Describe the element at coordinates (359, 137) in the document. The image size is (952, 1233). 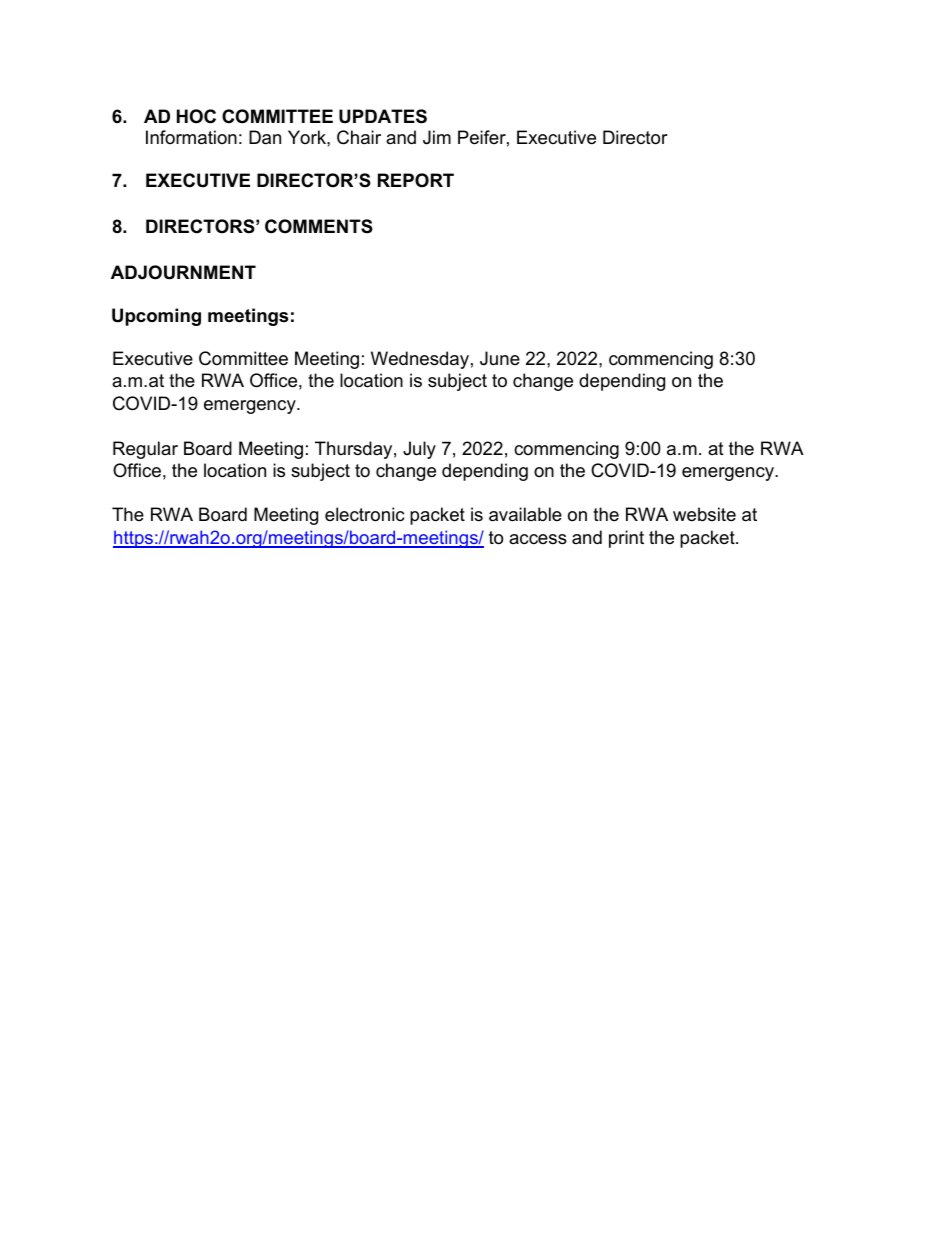
I see `Chair` at that location.
